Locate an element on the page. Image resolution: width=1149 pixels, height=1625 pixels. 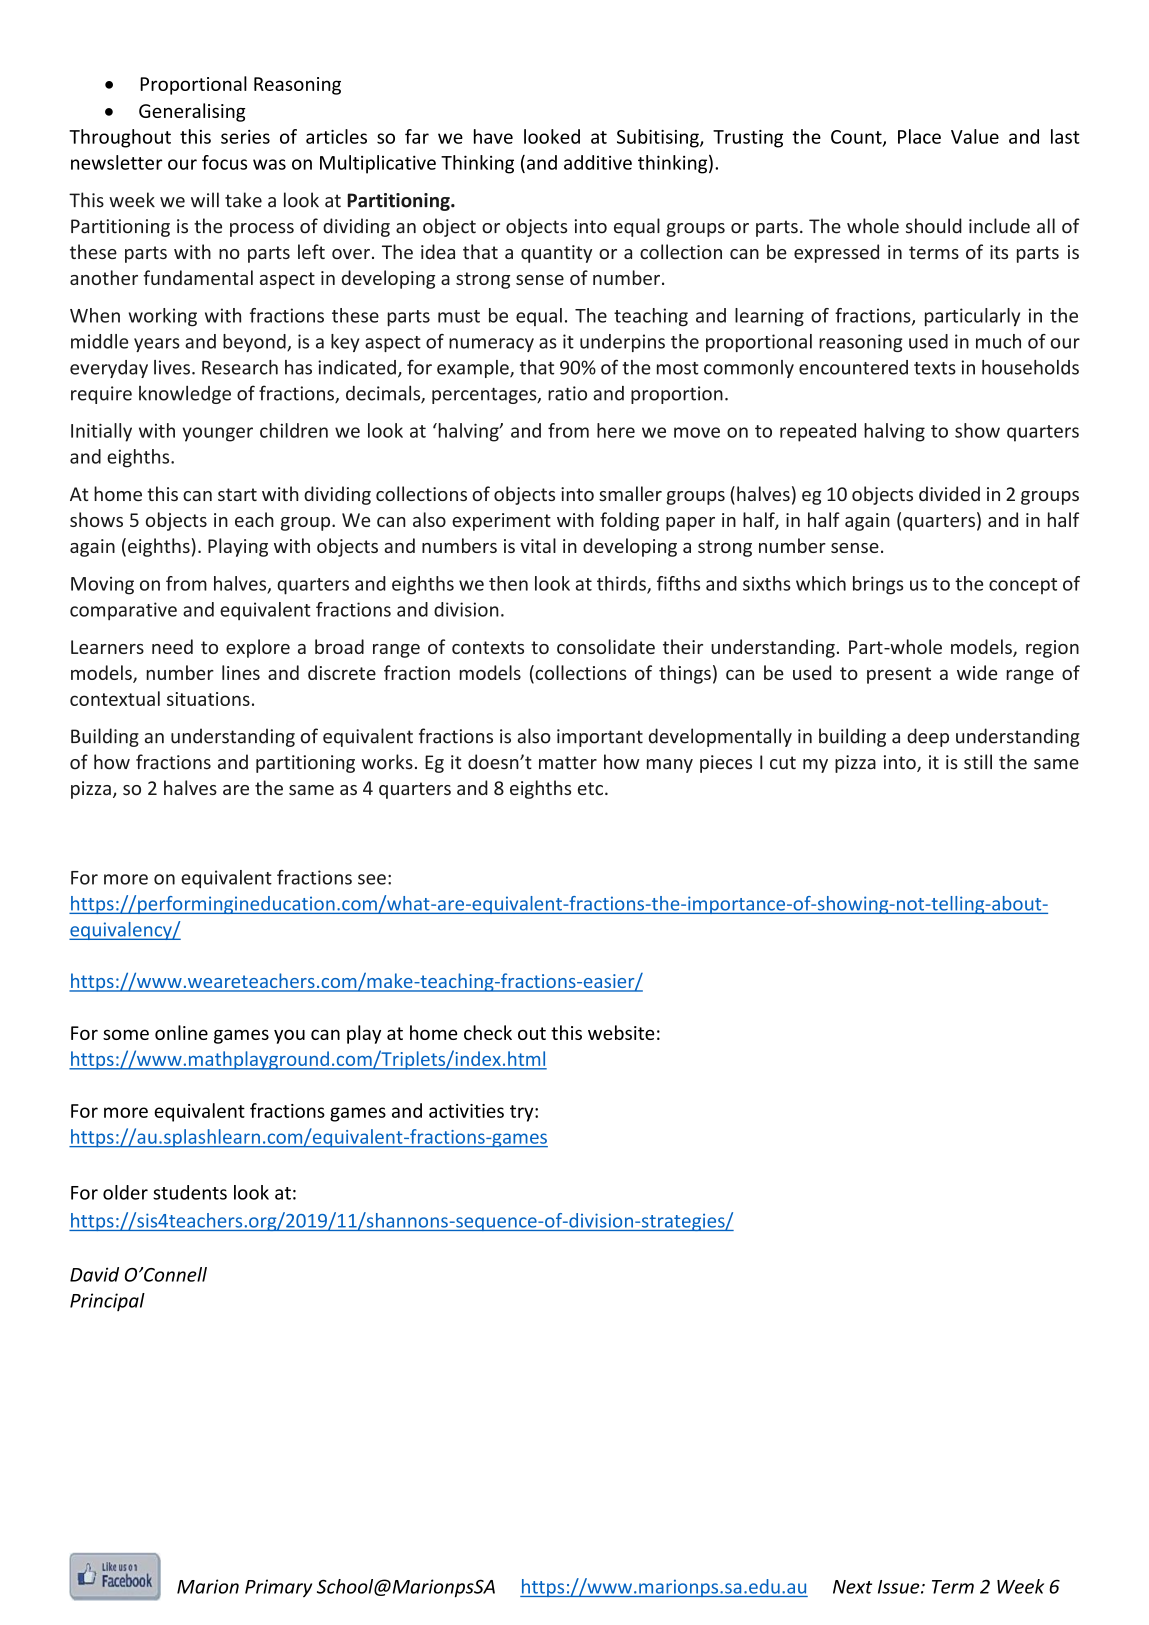
etc is located at coordinates (590, 788).
